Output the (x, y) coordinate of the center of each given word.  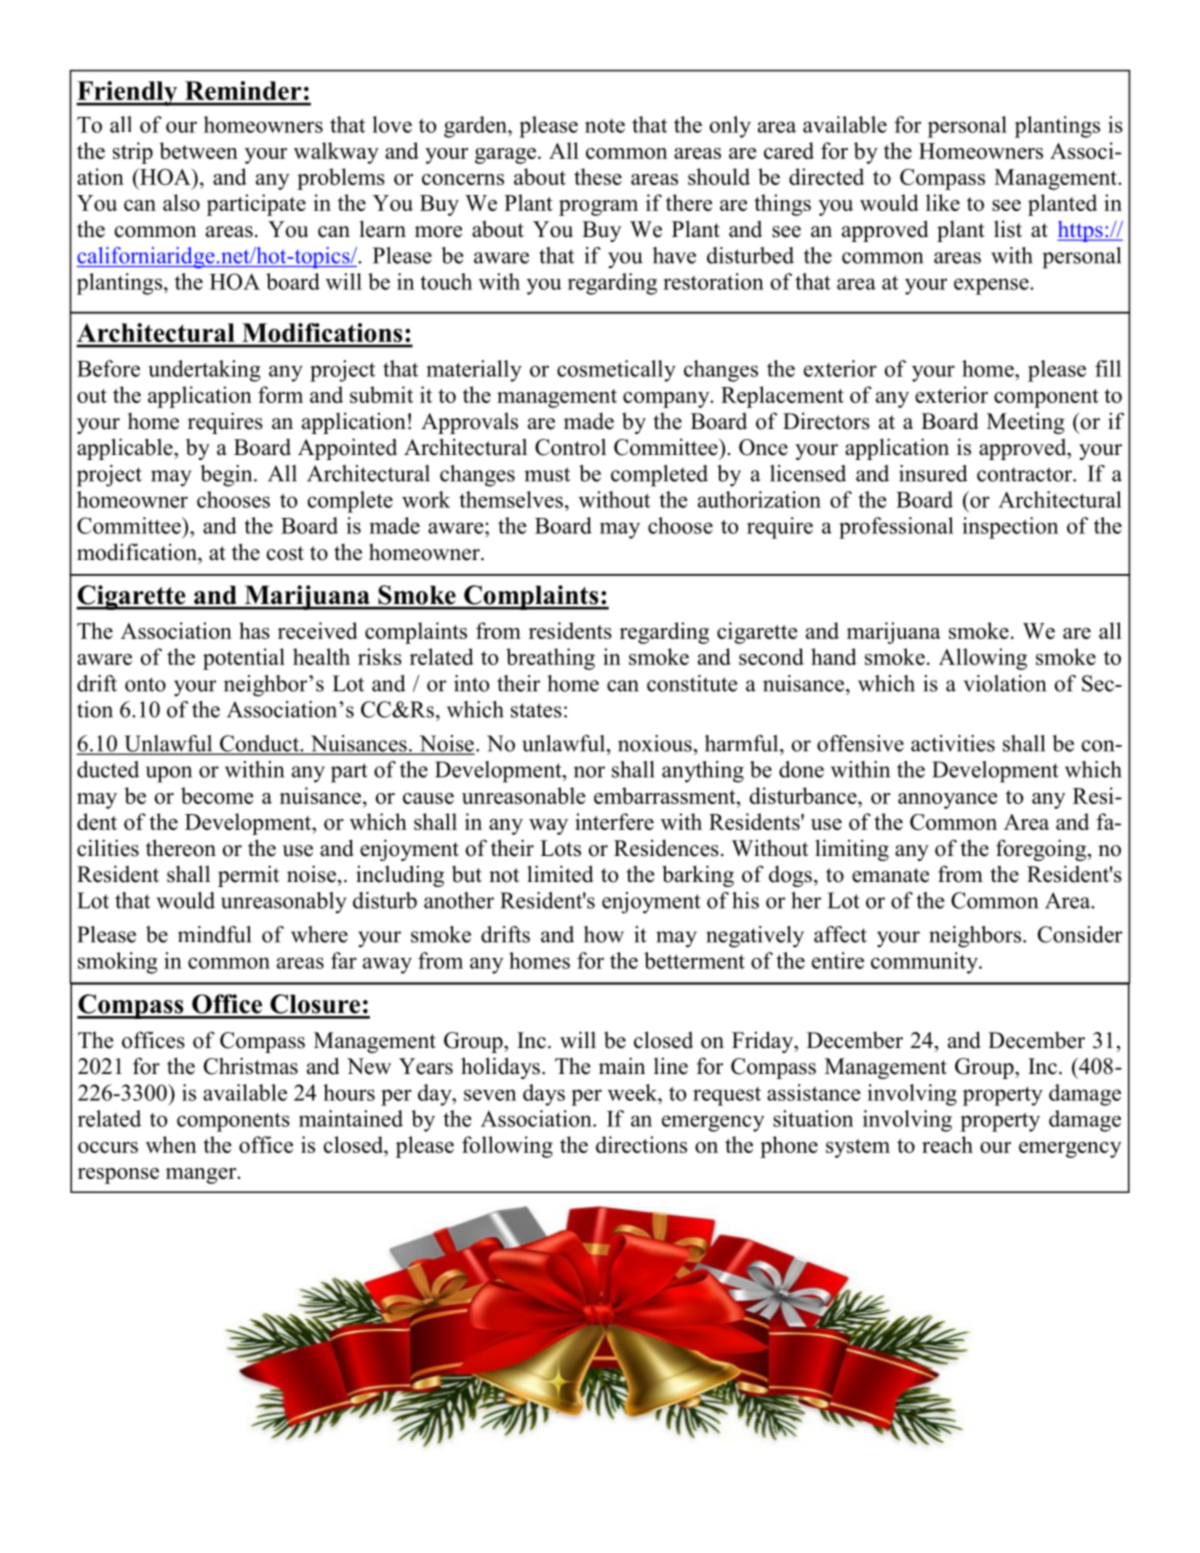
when (171, 1144)
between (198, 150)
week (634, 1092)
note (605, 126)
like (943, 202)
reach (947, 1144)
